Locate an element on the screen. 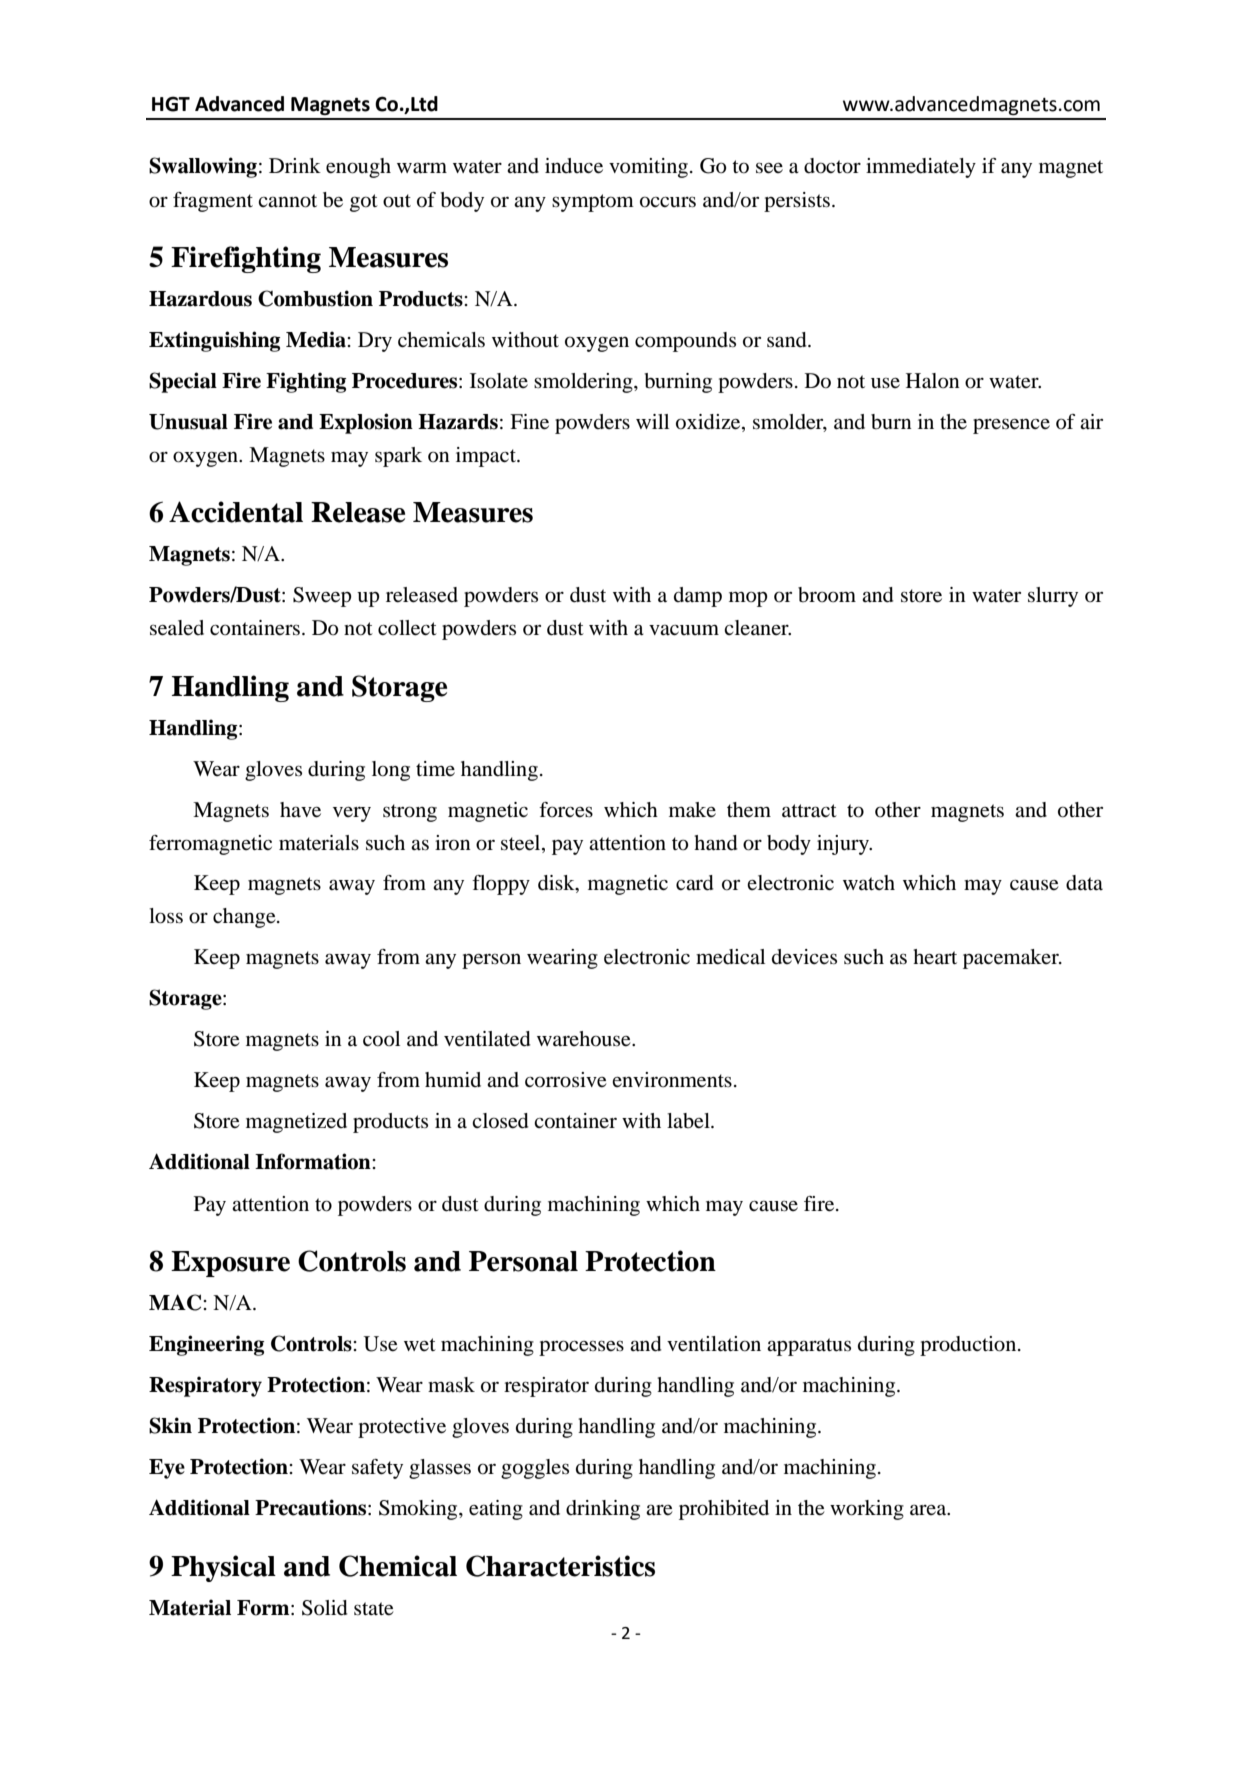 Image resolution: width=1252 pixels, height=1771 pixels. symptom is located at coordinates (593, 203).
